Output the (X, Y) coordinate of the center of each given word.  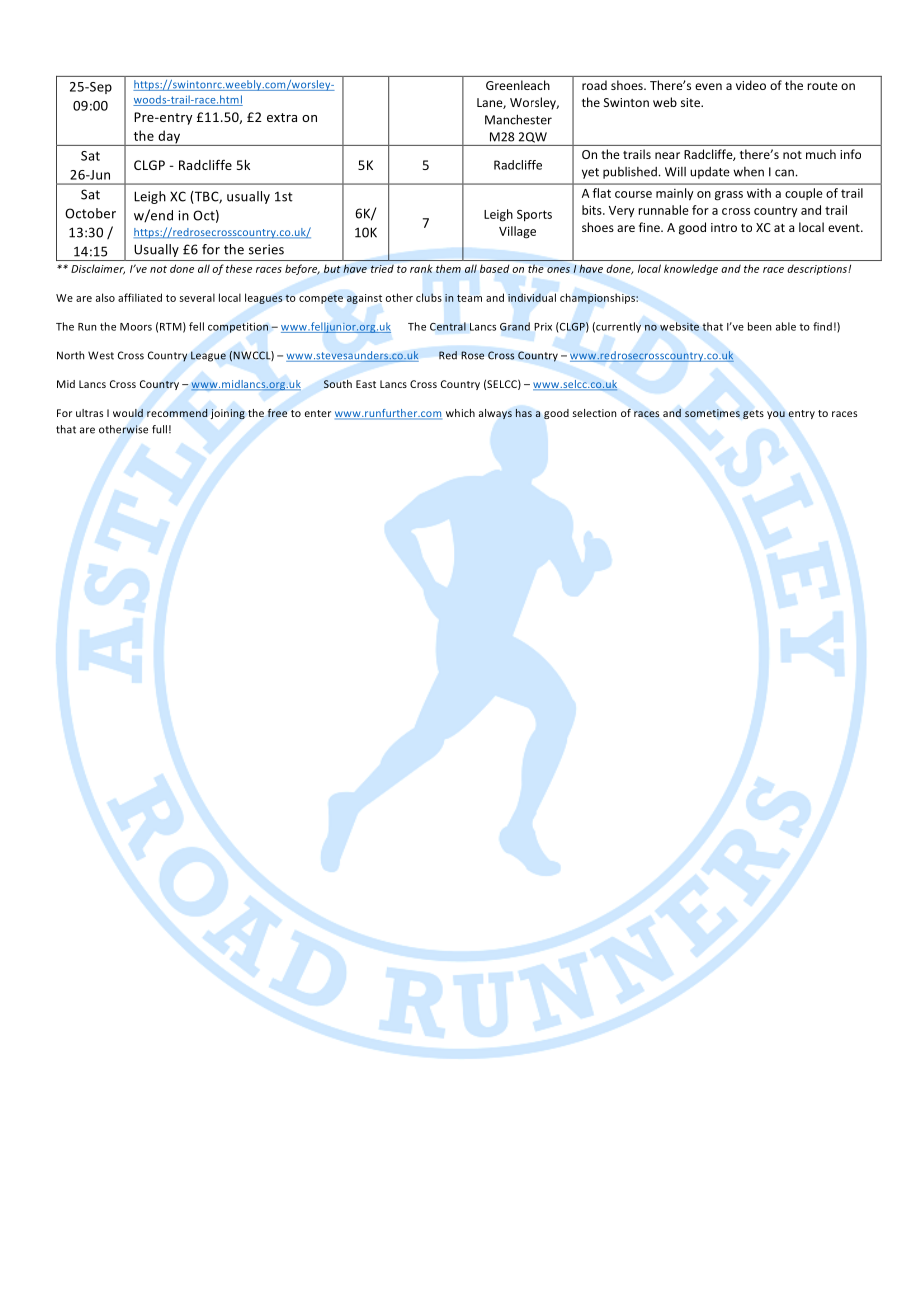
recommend (177, 413)
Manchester (518, 119)
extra (282, 117)
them (448, 269)
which (460, 413)
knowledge (691, 269)
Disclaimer (98, 269)
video (751, 85)
